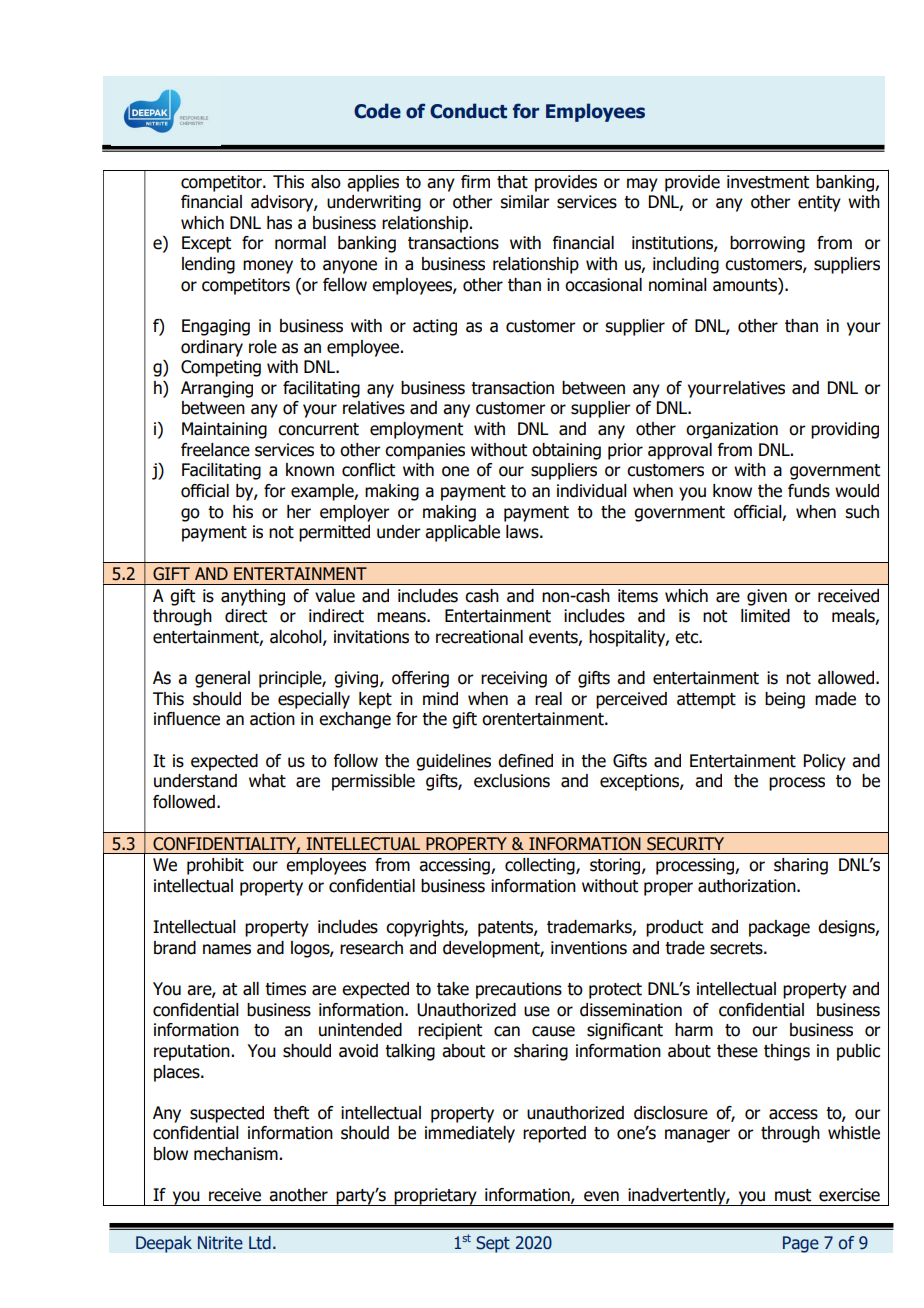 The image size is (924, 1308). Describe the element at coordinates (260, 1243) in the document. I see `Ltd` at that location.
